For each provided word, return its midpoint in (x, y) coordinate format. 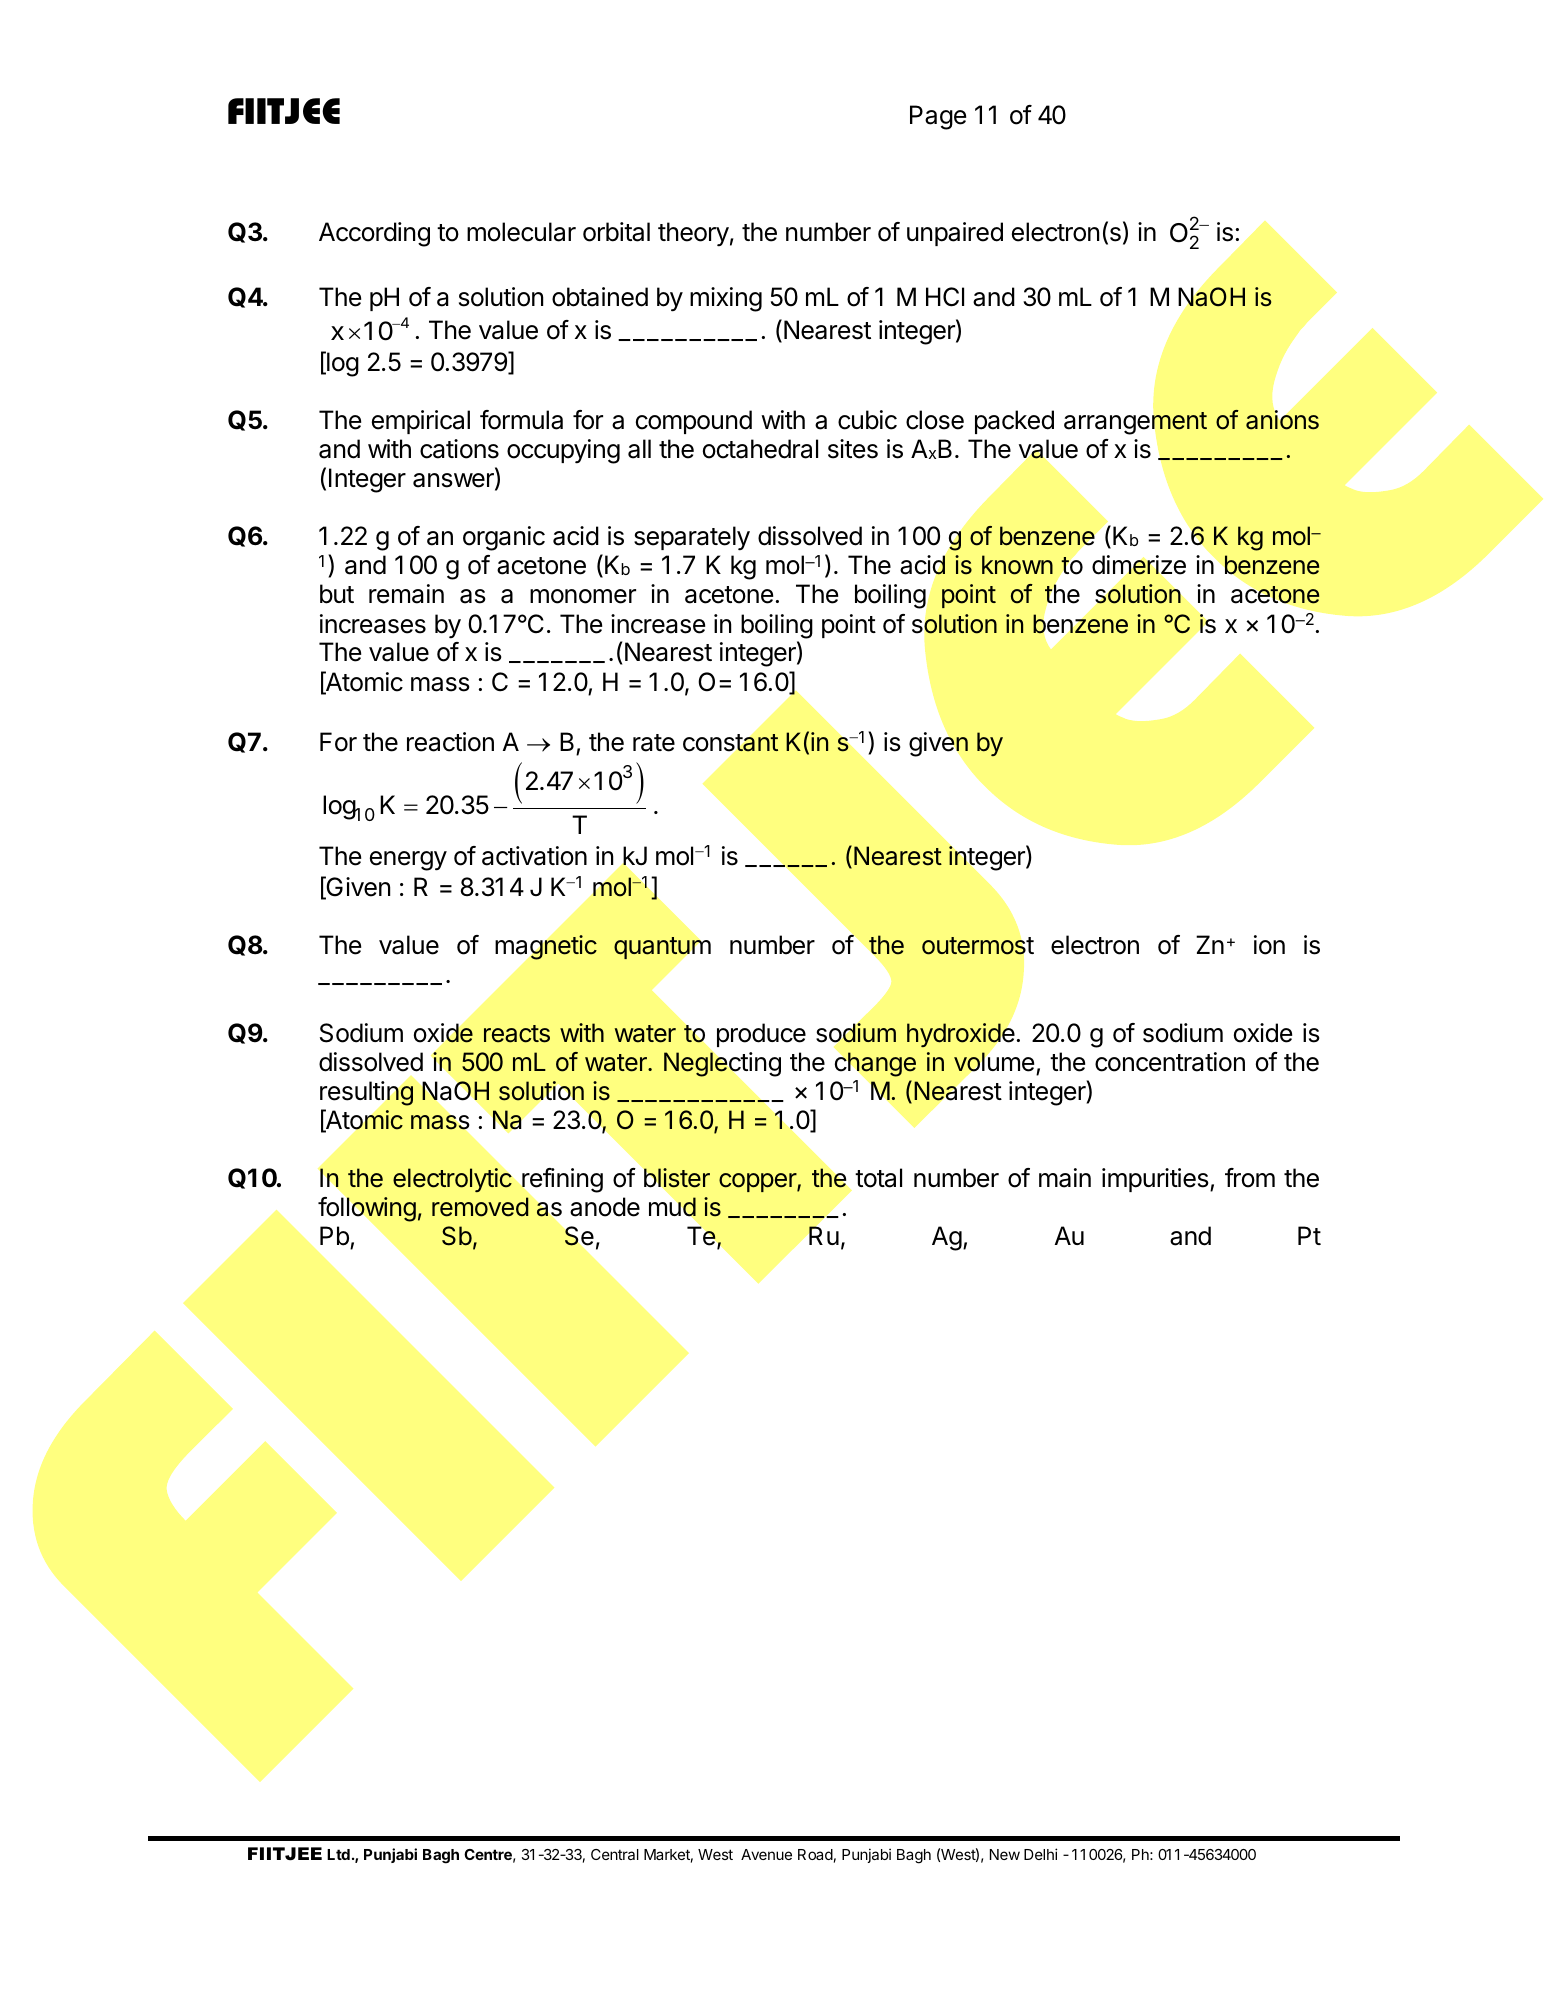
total (878, 1178)
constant (731, 743)
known (1017, 565)
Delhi (1040, 1854)
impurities (1156, 1180)
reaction (450, 742)
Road (815, 1854)
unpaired (955, 234)
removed (480, 1207)
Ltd (338, 1854)
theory (693, 234)
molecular (521, 232)
